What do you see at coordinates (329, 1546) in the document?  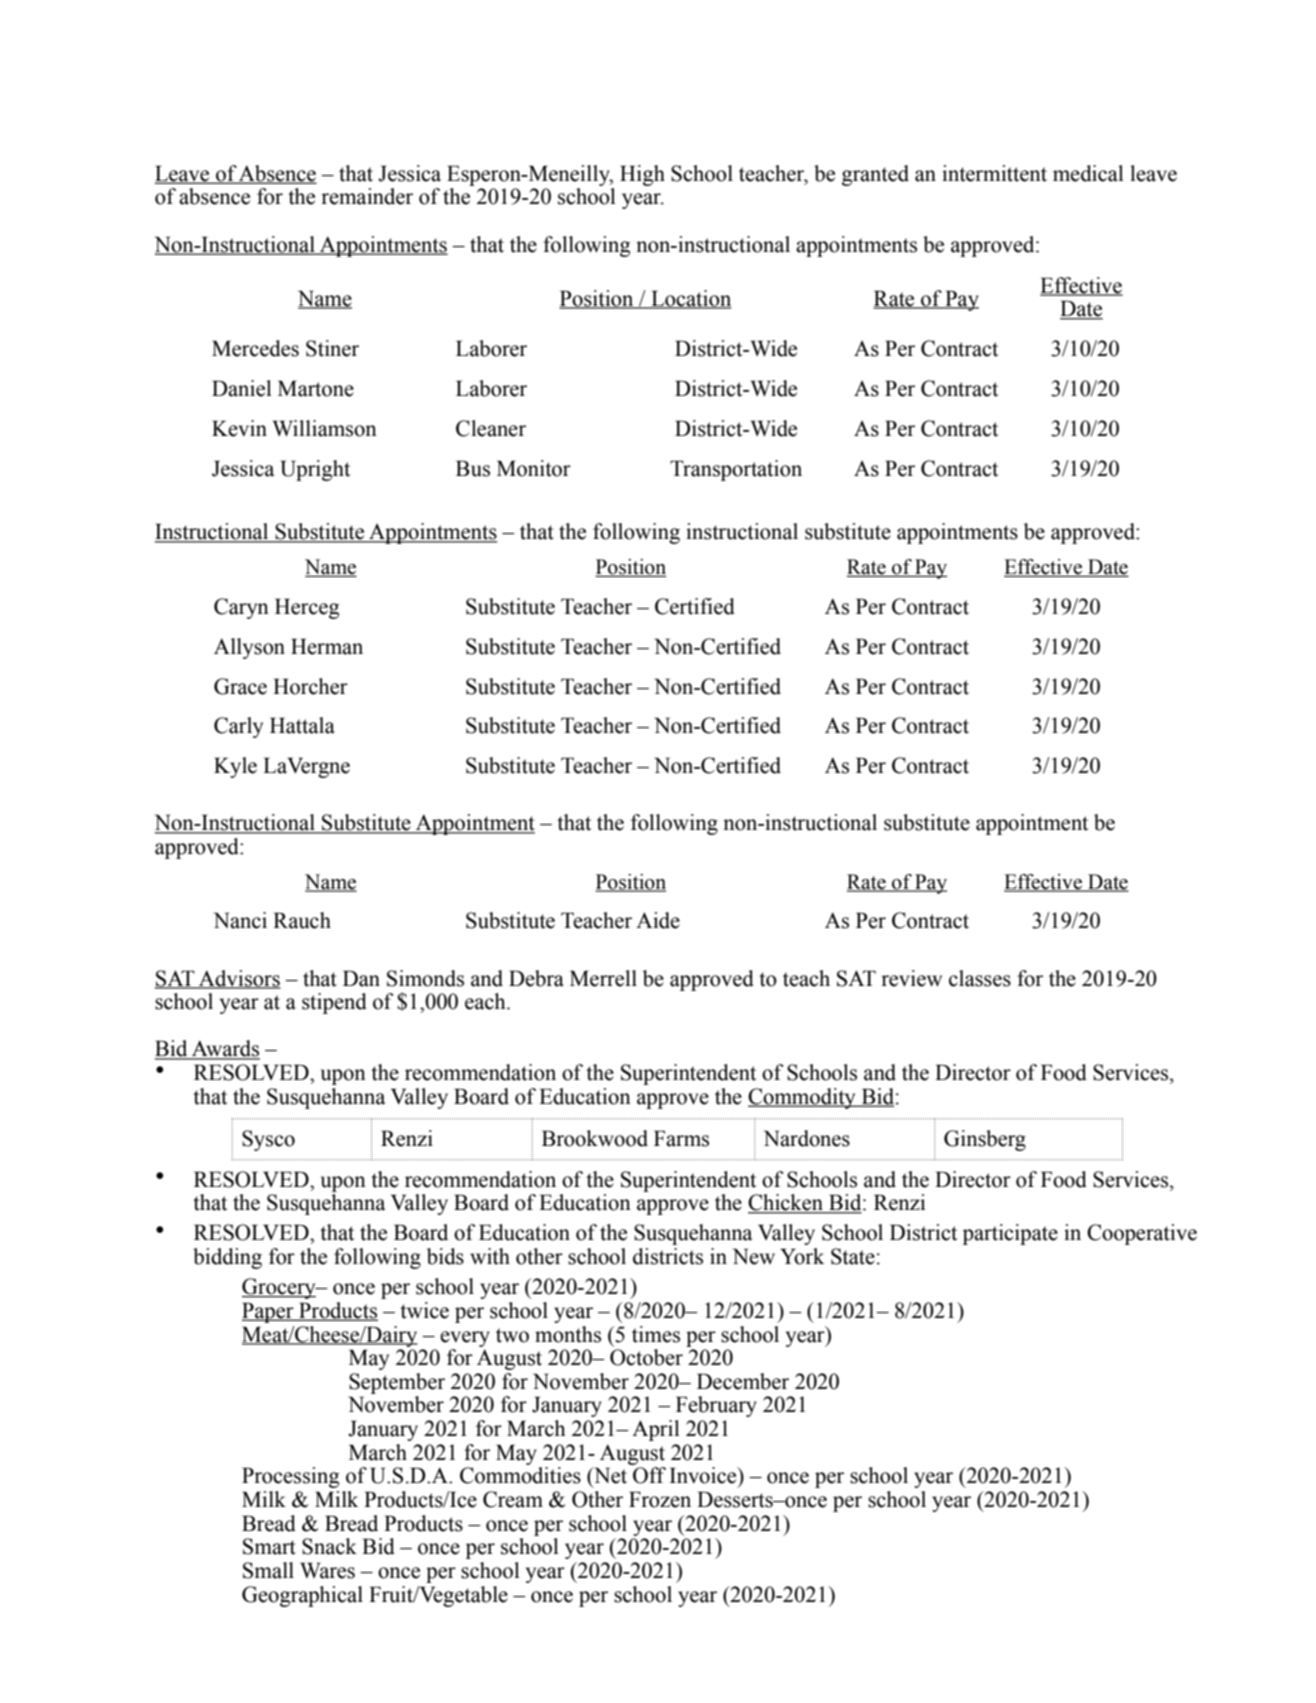 I see `Snack` at bounding box center [329, 1546].
